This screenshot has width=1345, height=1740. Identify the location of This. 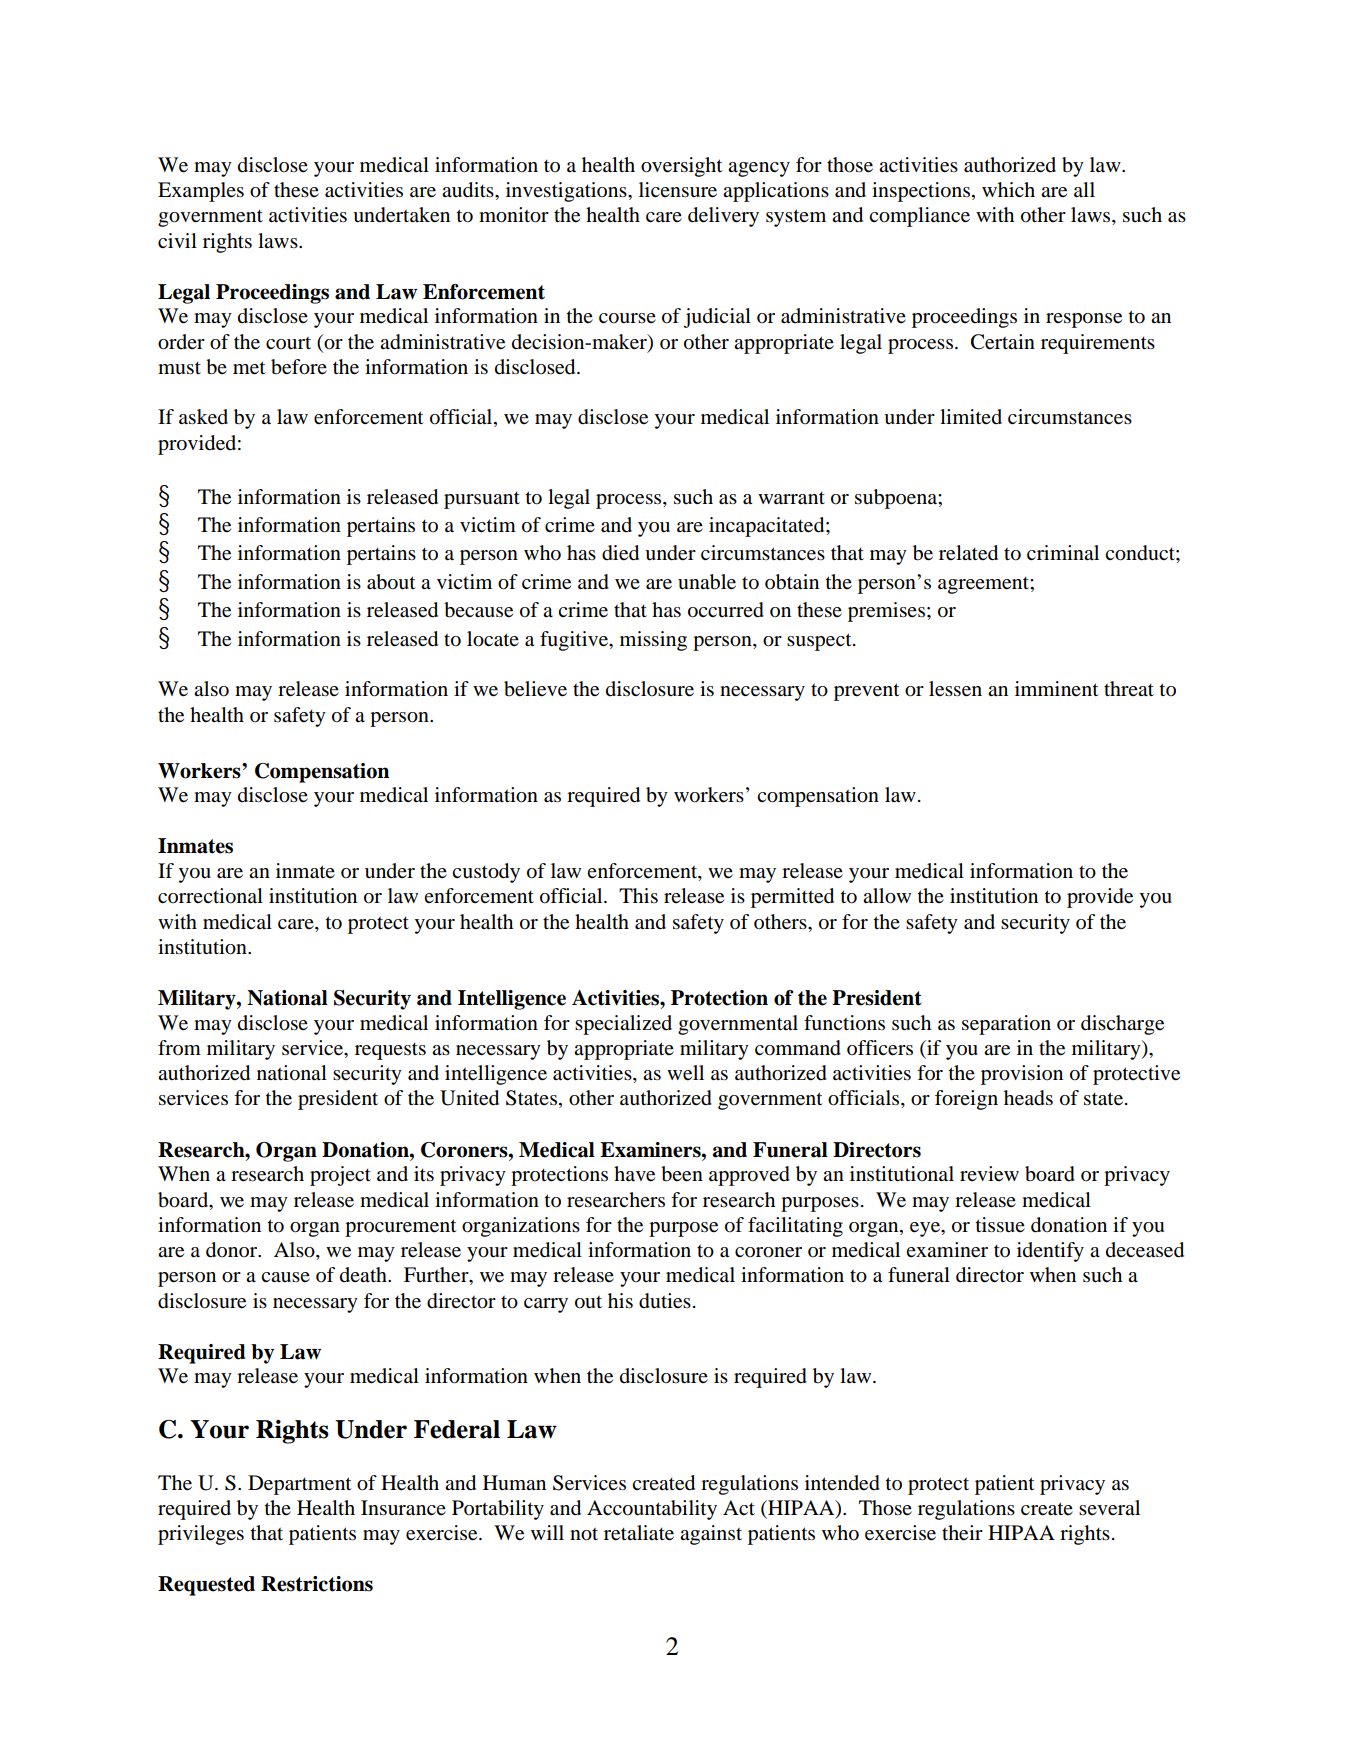
(638, 896).
